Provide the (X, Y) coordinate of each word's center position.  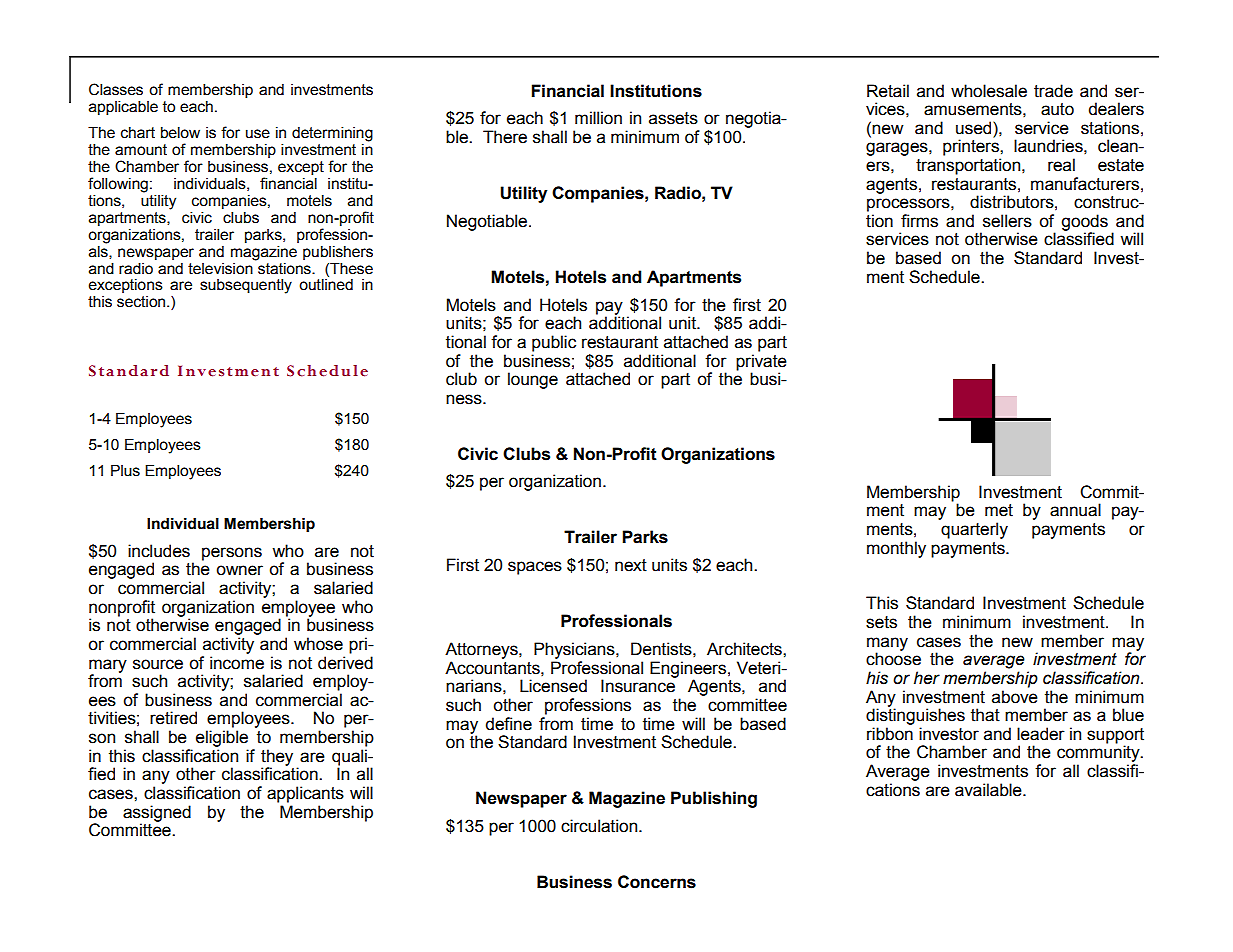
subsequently (246, 286)
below (180, 133)
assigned (157, 814)
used (975, 128)
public (554, 343)
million (598, 118)
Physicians (575, 650)
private (761, 362)
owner (239, 570)
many (887, 645)
